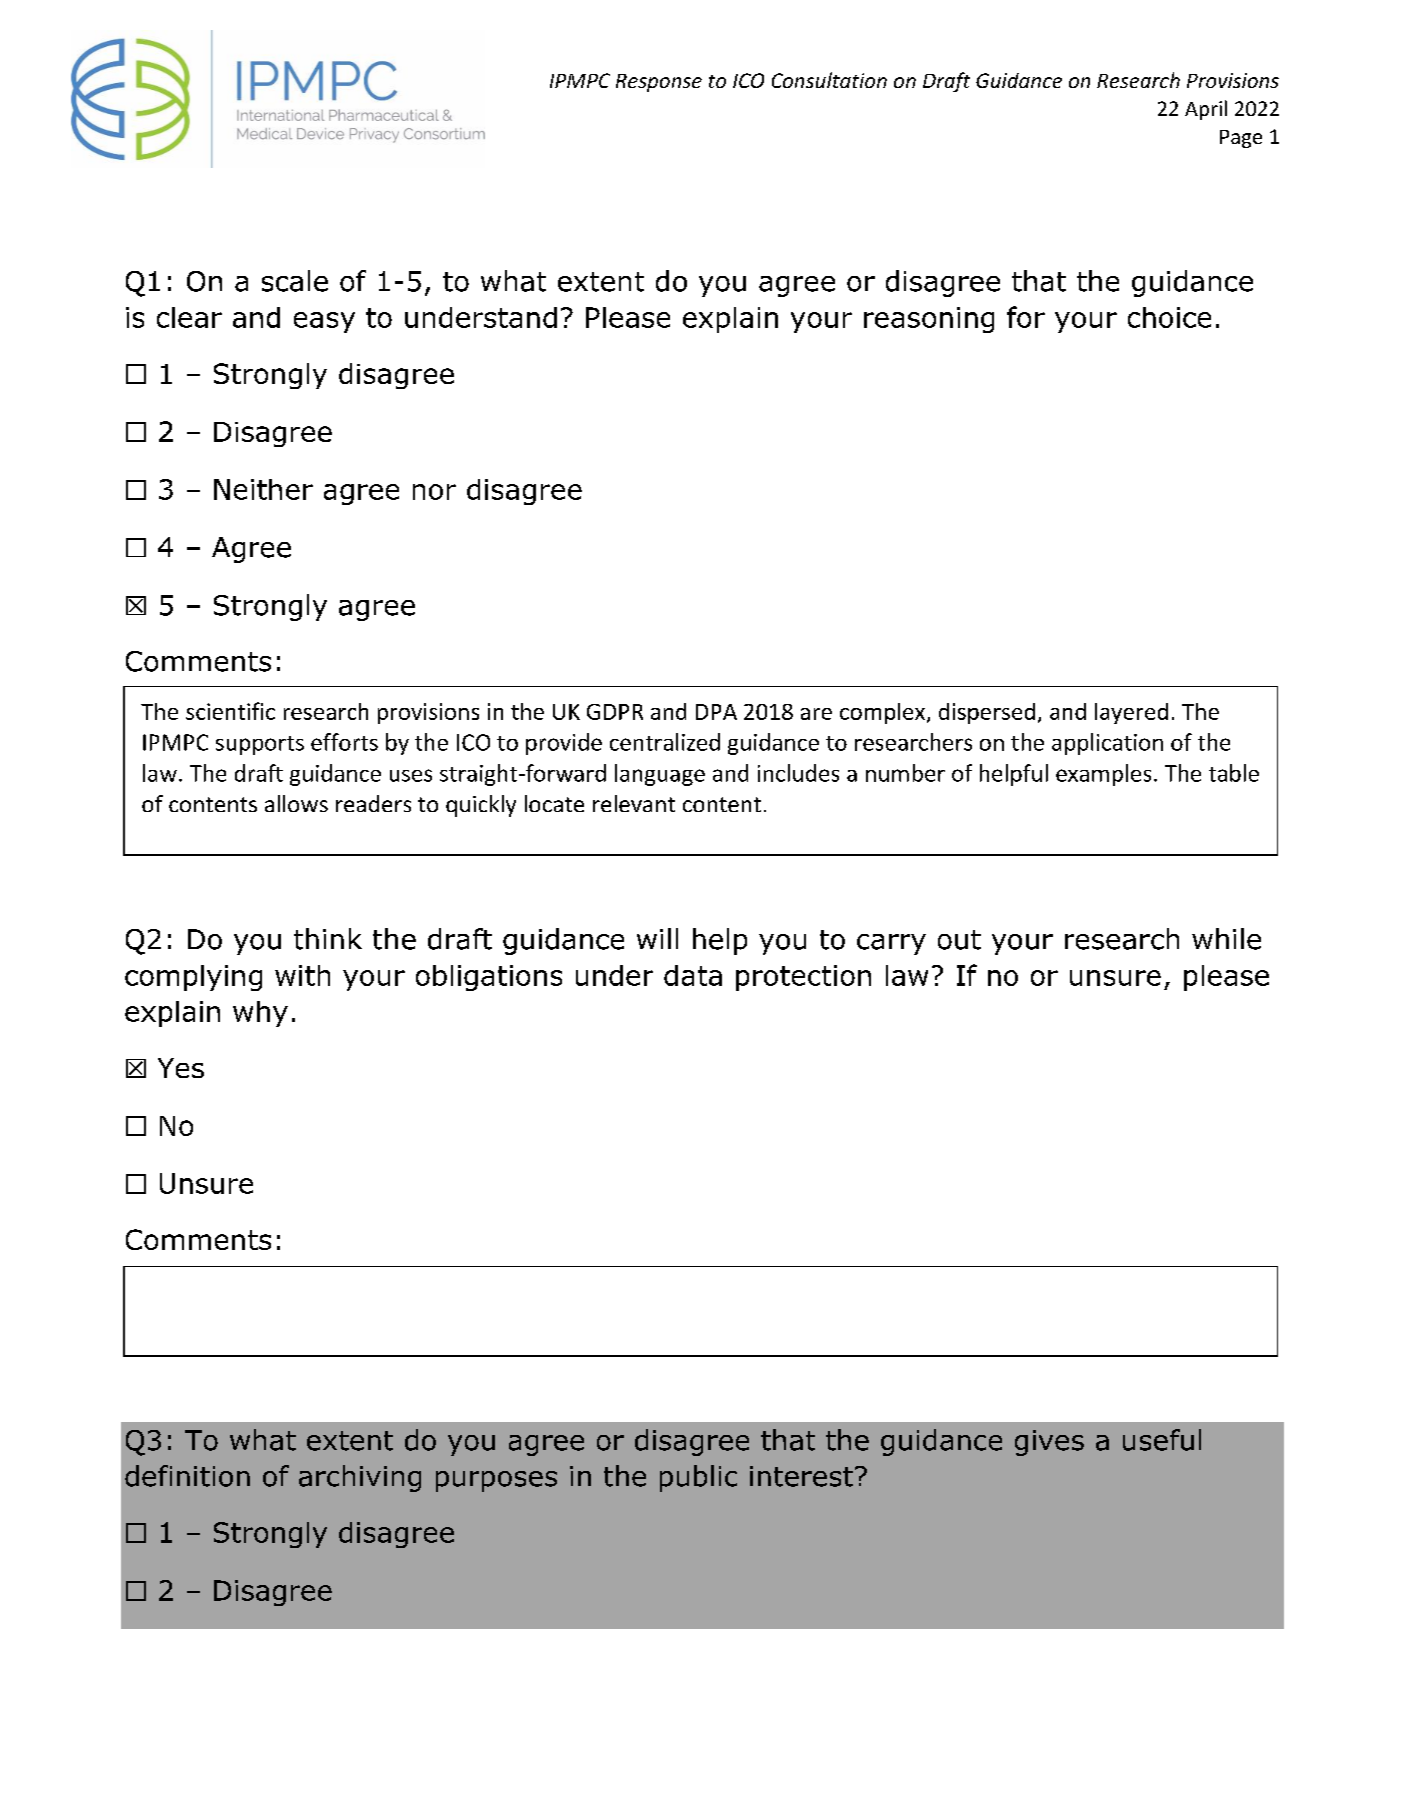  What do you see at coordinates (1206, 110) in the document?
I see `April` at bounding box center [1206, 110].
